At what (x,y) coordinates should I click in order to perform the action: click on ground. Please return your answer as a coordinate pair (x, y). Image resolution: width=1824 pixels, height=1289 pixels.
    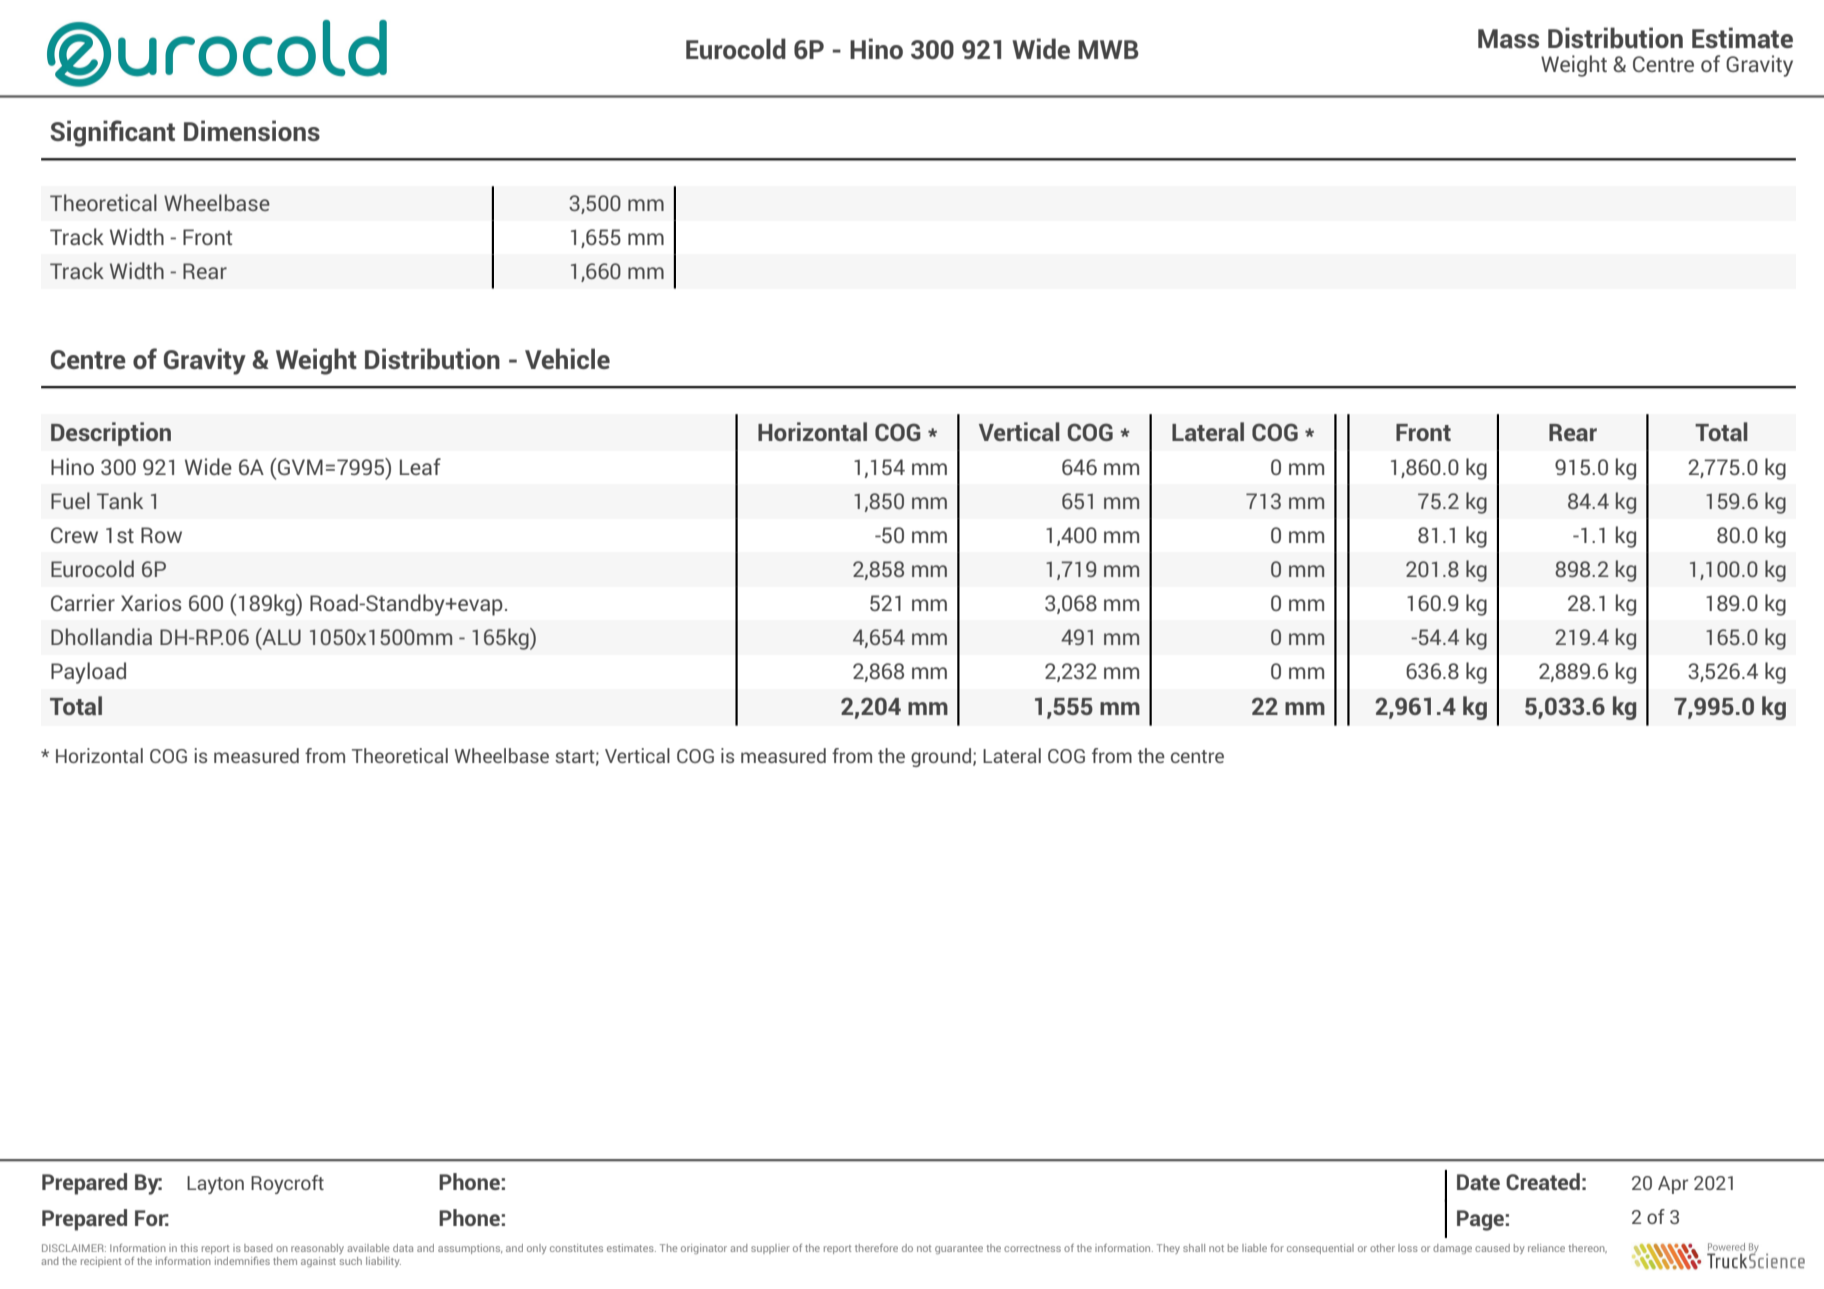
    Looking at the image, I should click on (941, 757).
